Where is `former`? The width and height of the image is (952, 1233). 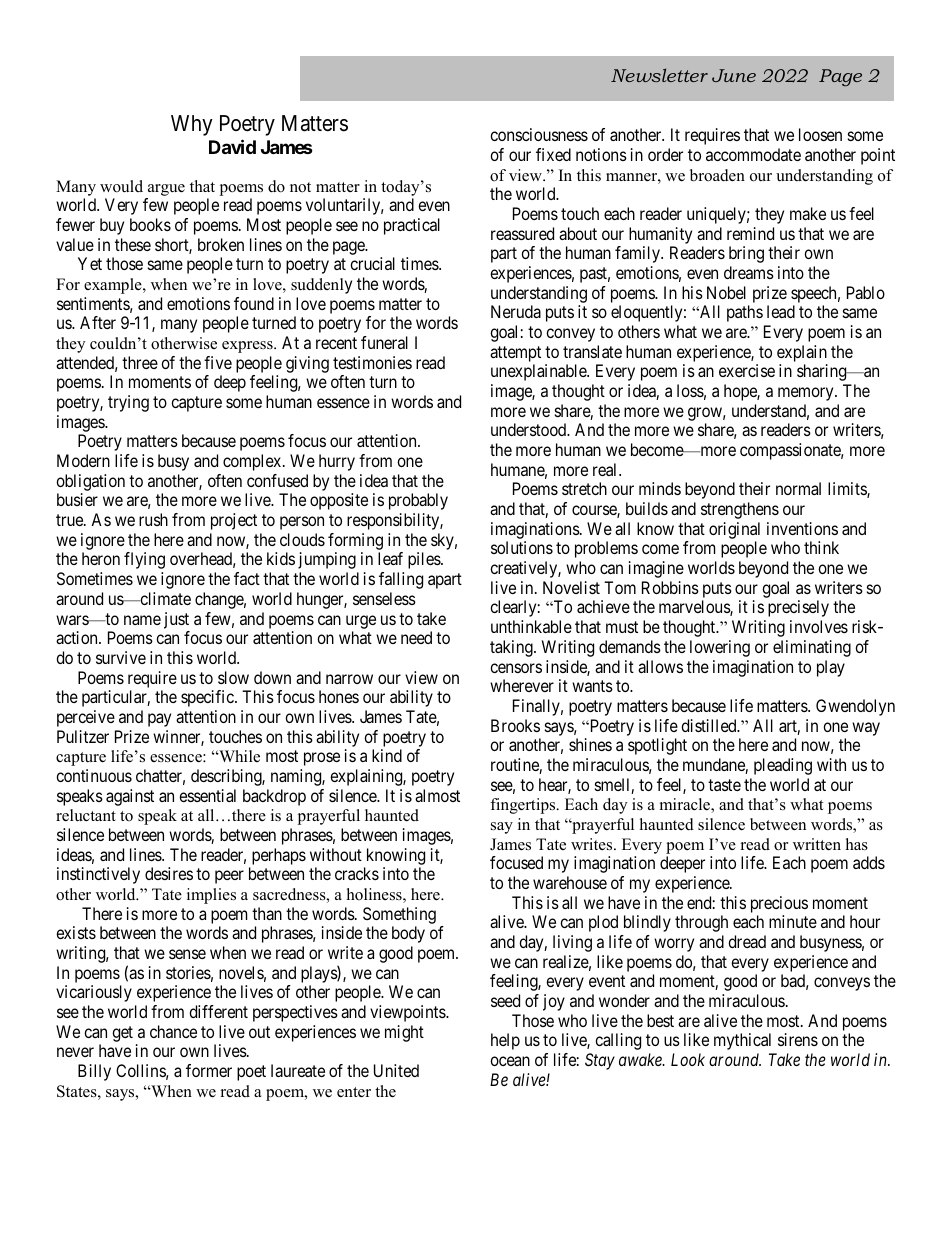
former is located at coordinates (209, 1070).
